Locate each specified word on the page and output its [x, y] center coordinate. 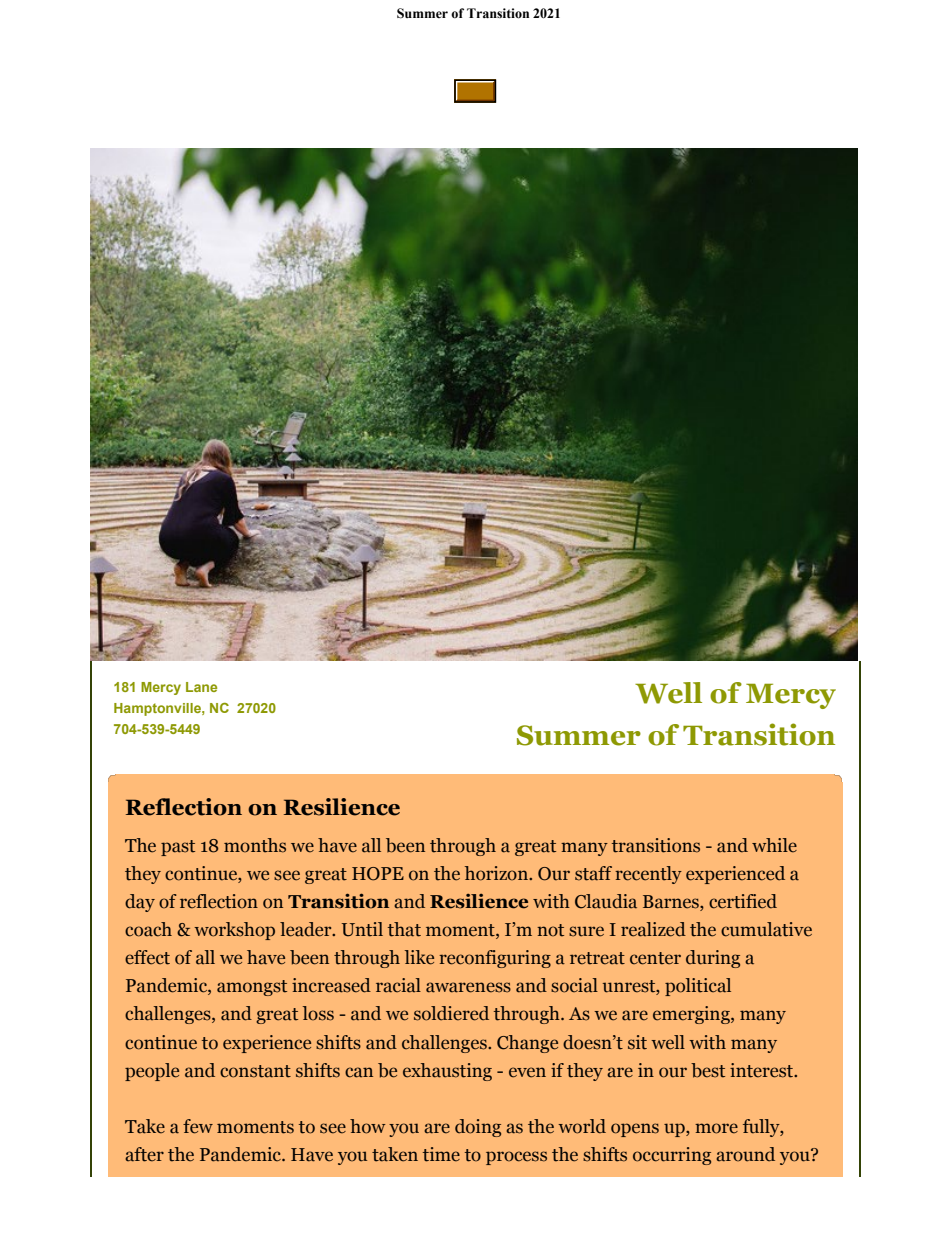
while [774, 845]
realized [653, 929]
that [404, 929]
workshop [234, 931]
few [198, 1126]
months [255, 845]
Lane [201, 687]
